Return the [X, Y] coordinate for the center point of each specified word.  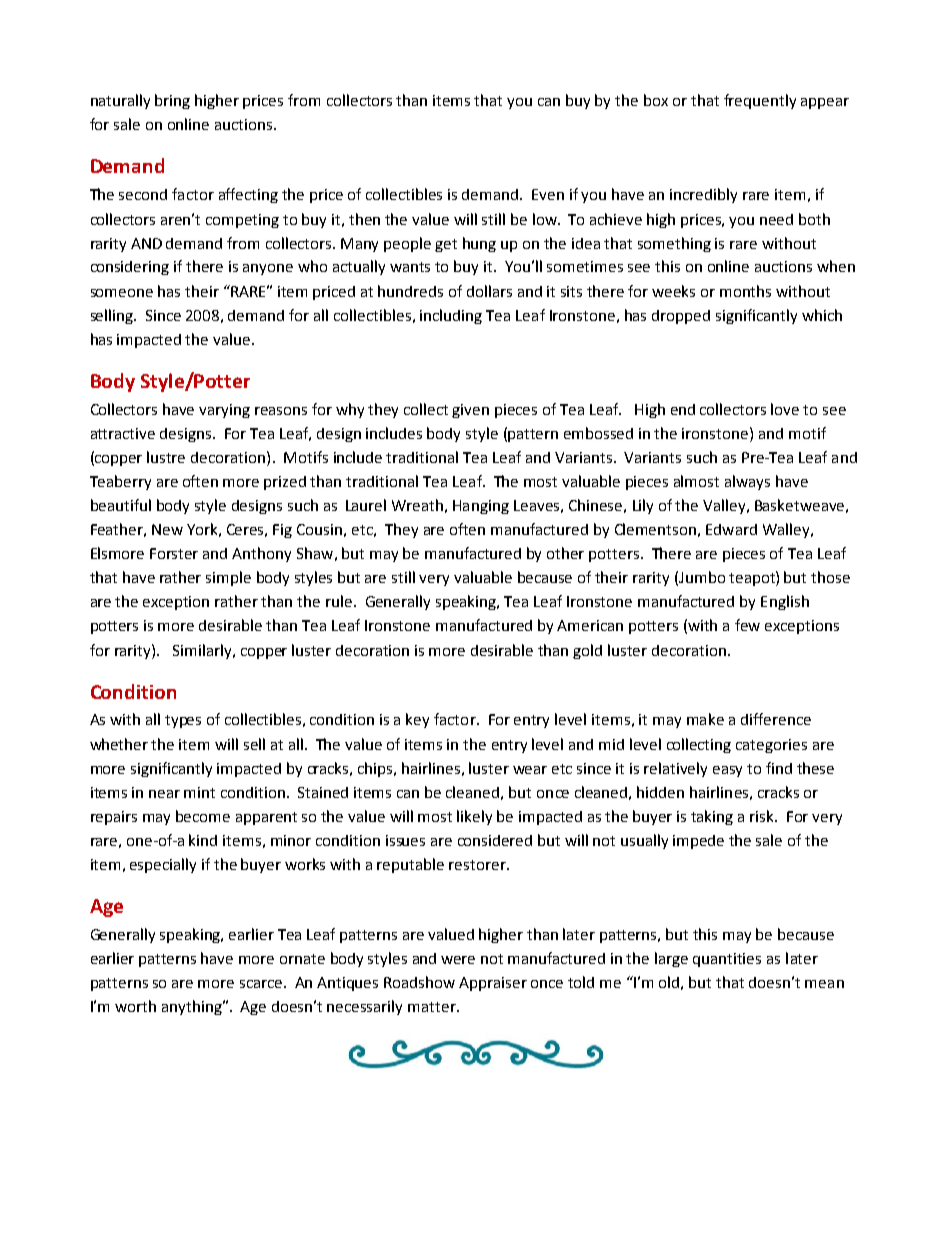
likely [474, 817]
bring [172, 101]
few [747, 625]
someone [122, 293]
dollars [489, 291]
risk [763, 816]
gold [587, 651]
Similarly [203, 651]
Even [548, 194]
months [745, 291]
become [203, 816]
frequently [760, 101]
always [747, 482]
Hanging [481, 507]
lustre [166, 457]
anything [193, 1007]
